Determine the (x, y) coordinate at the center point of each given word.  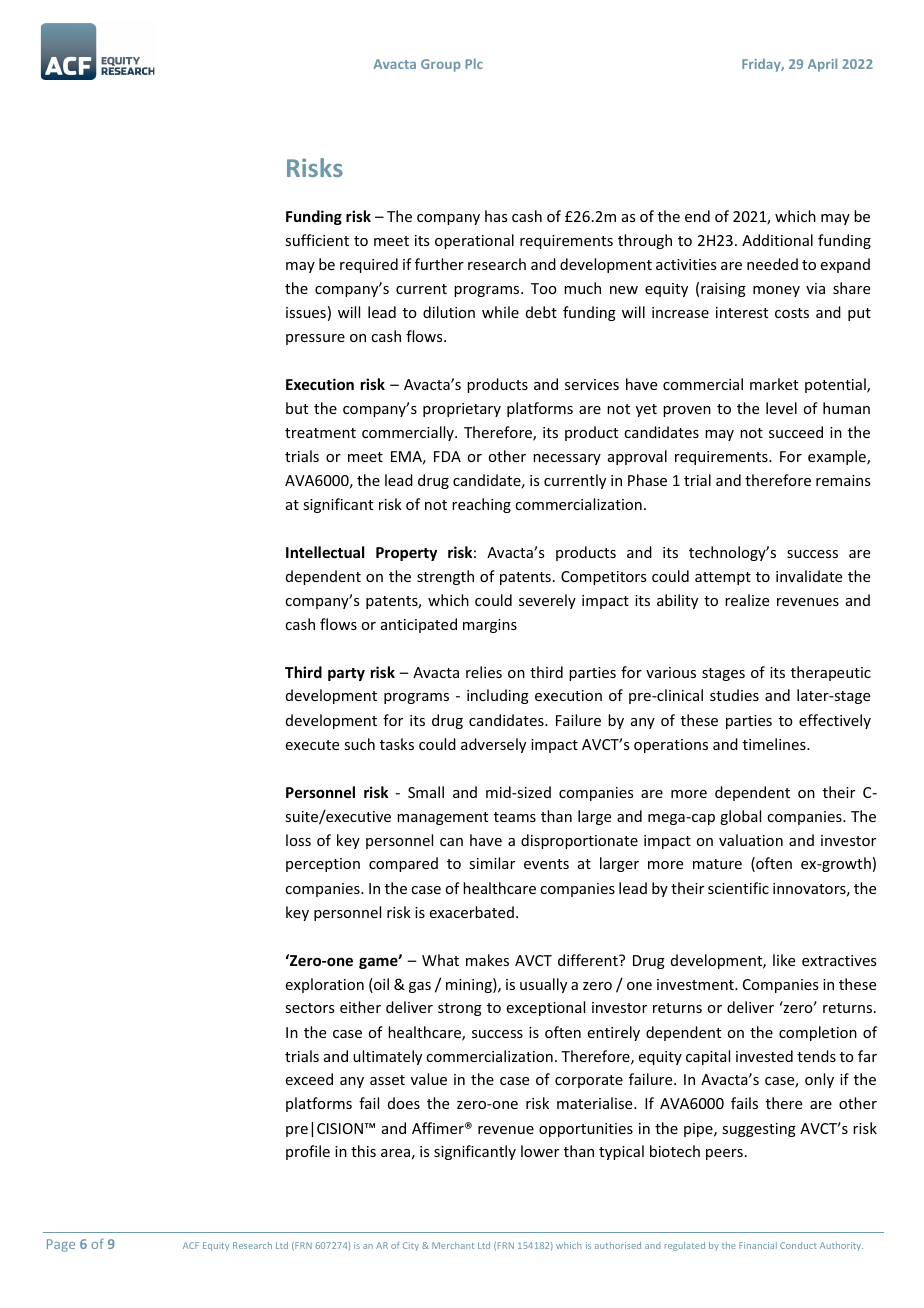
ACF (191, 1245)
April (822, 65)
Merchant (453, 1245)
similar (492, 863)
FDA (447, 456)
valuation (751, 840)
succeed (796, 432)
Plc (474, 63)
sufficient (317, 240)
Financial (758, 1245)
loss (298, 840)
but (297, 408)
